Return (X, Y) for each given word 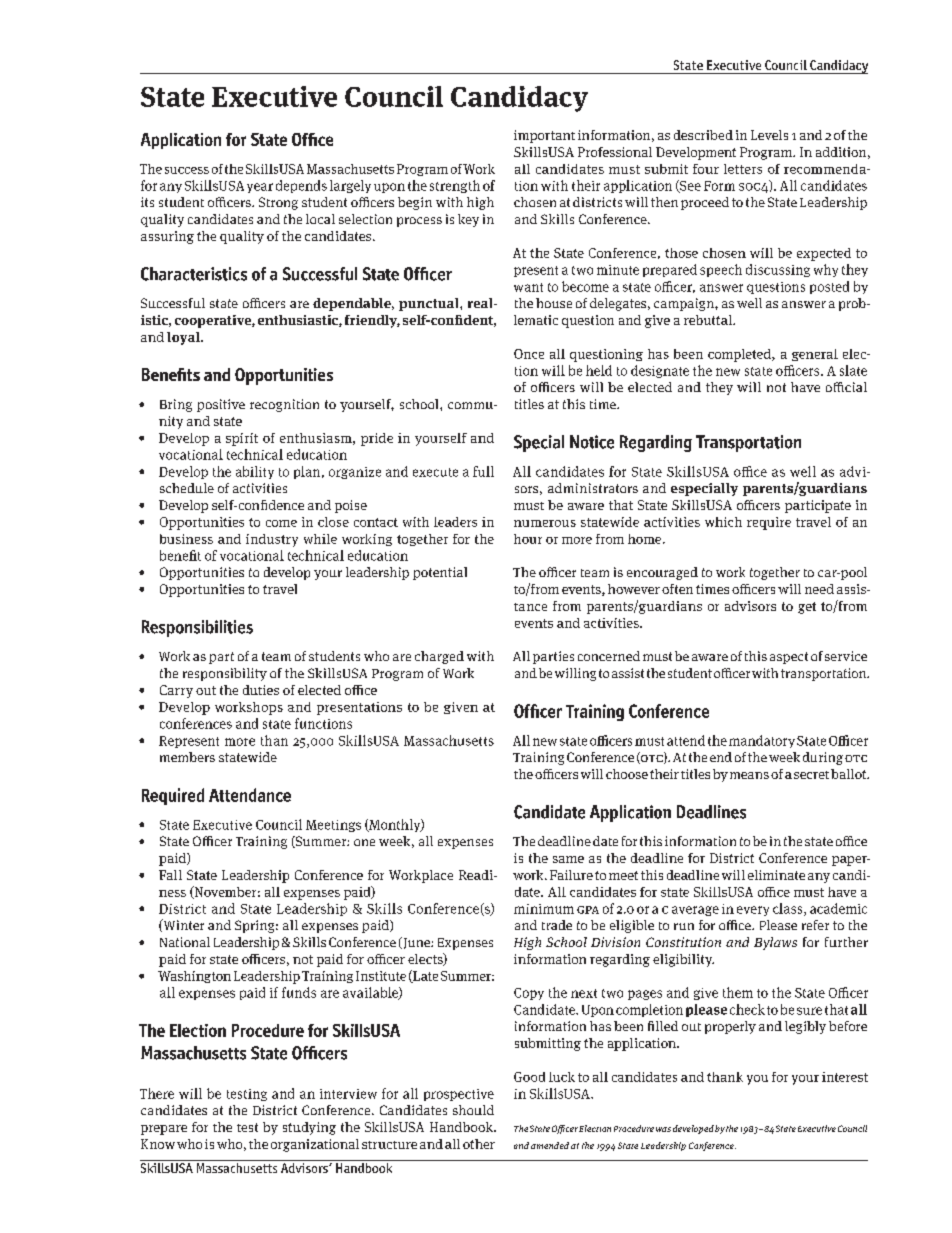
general (815, 355)
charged (439, 657)
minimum (544, 909)
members (187, 757)
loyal (184, 338)
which (723, 522)
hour (528, 539)
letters (743, 169)
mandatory (762, 741)
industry (272, 540)
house (554, 303)
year (260, 188)
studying (309, 1128)
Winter (182, 925)
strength (455, 186)
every (753, 911)
